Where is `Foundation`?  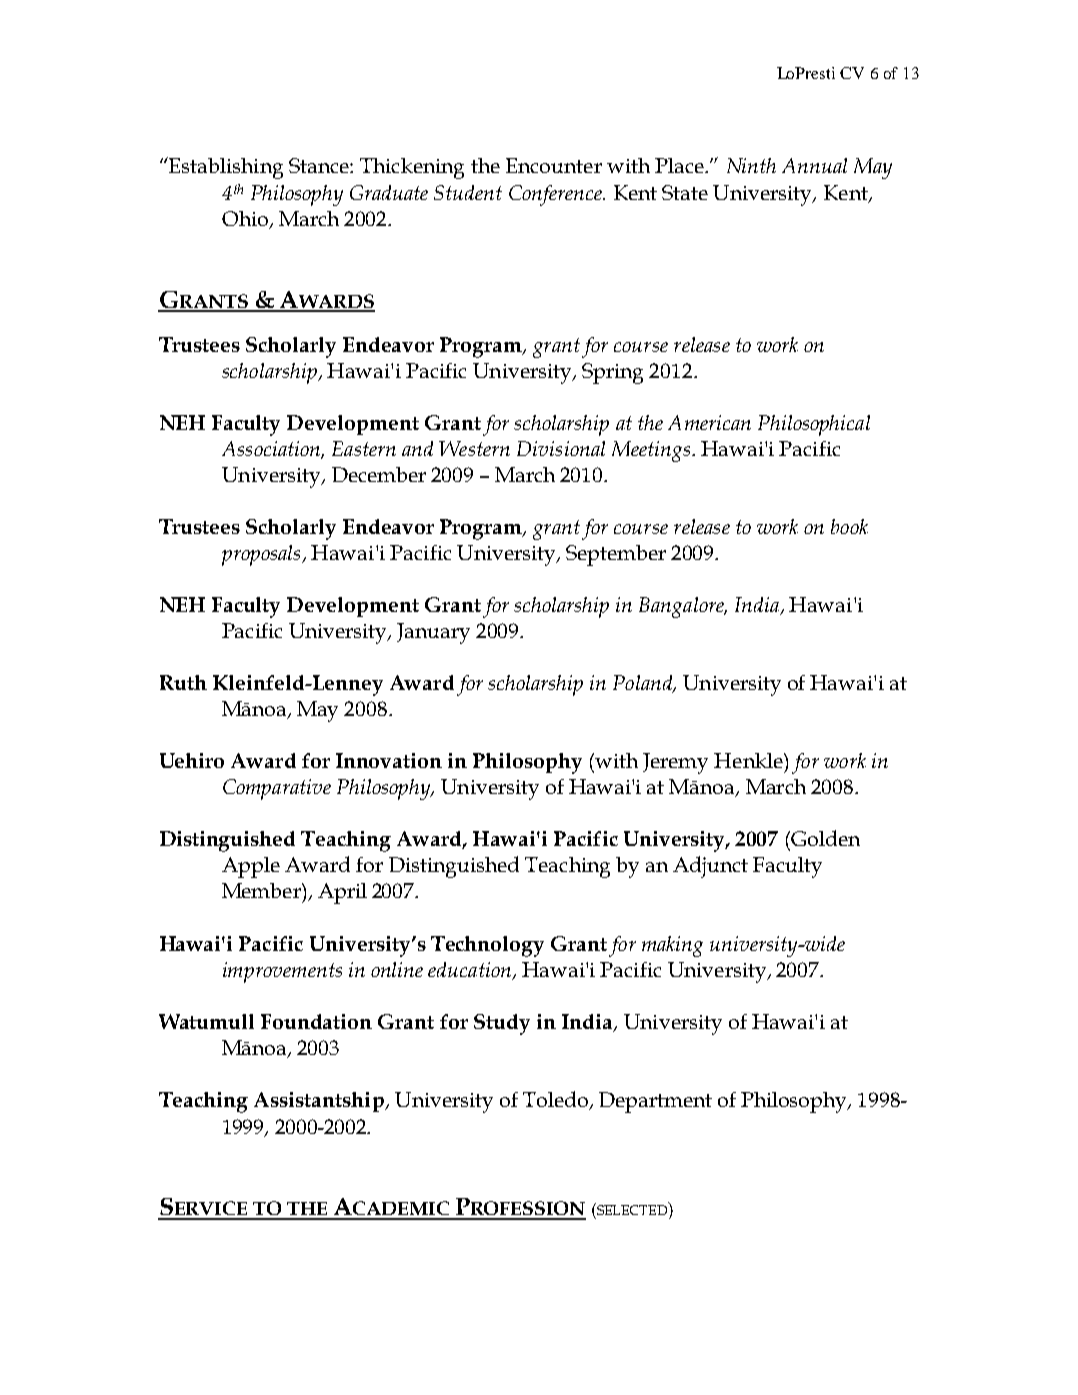
Foundation is located at coordinates (316, 1021).
